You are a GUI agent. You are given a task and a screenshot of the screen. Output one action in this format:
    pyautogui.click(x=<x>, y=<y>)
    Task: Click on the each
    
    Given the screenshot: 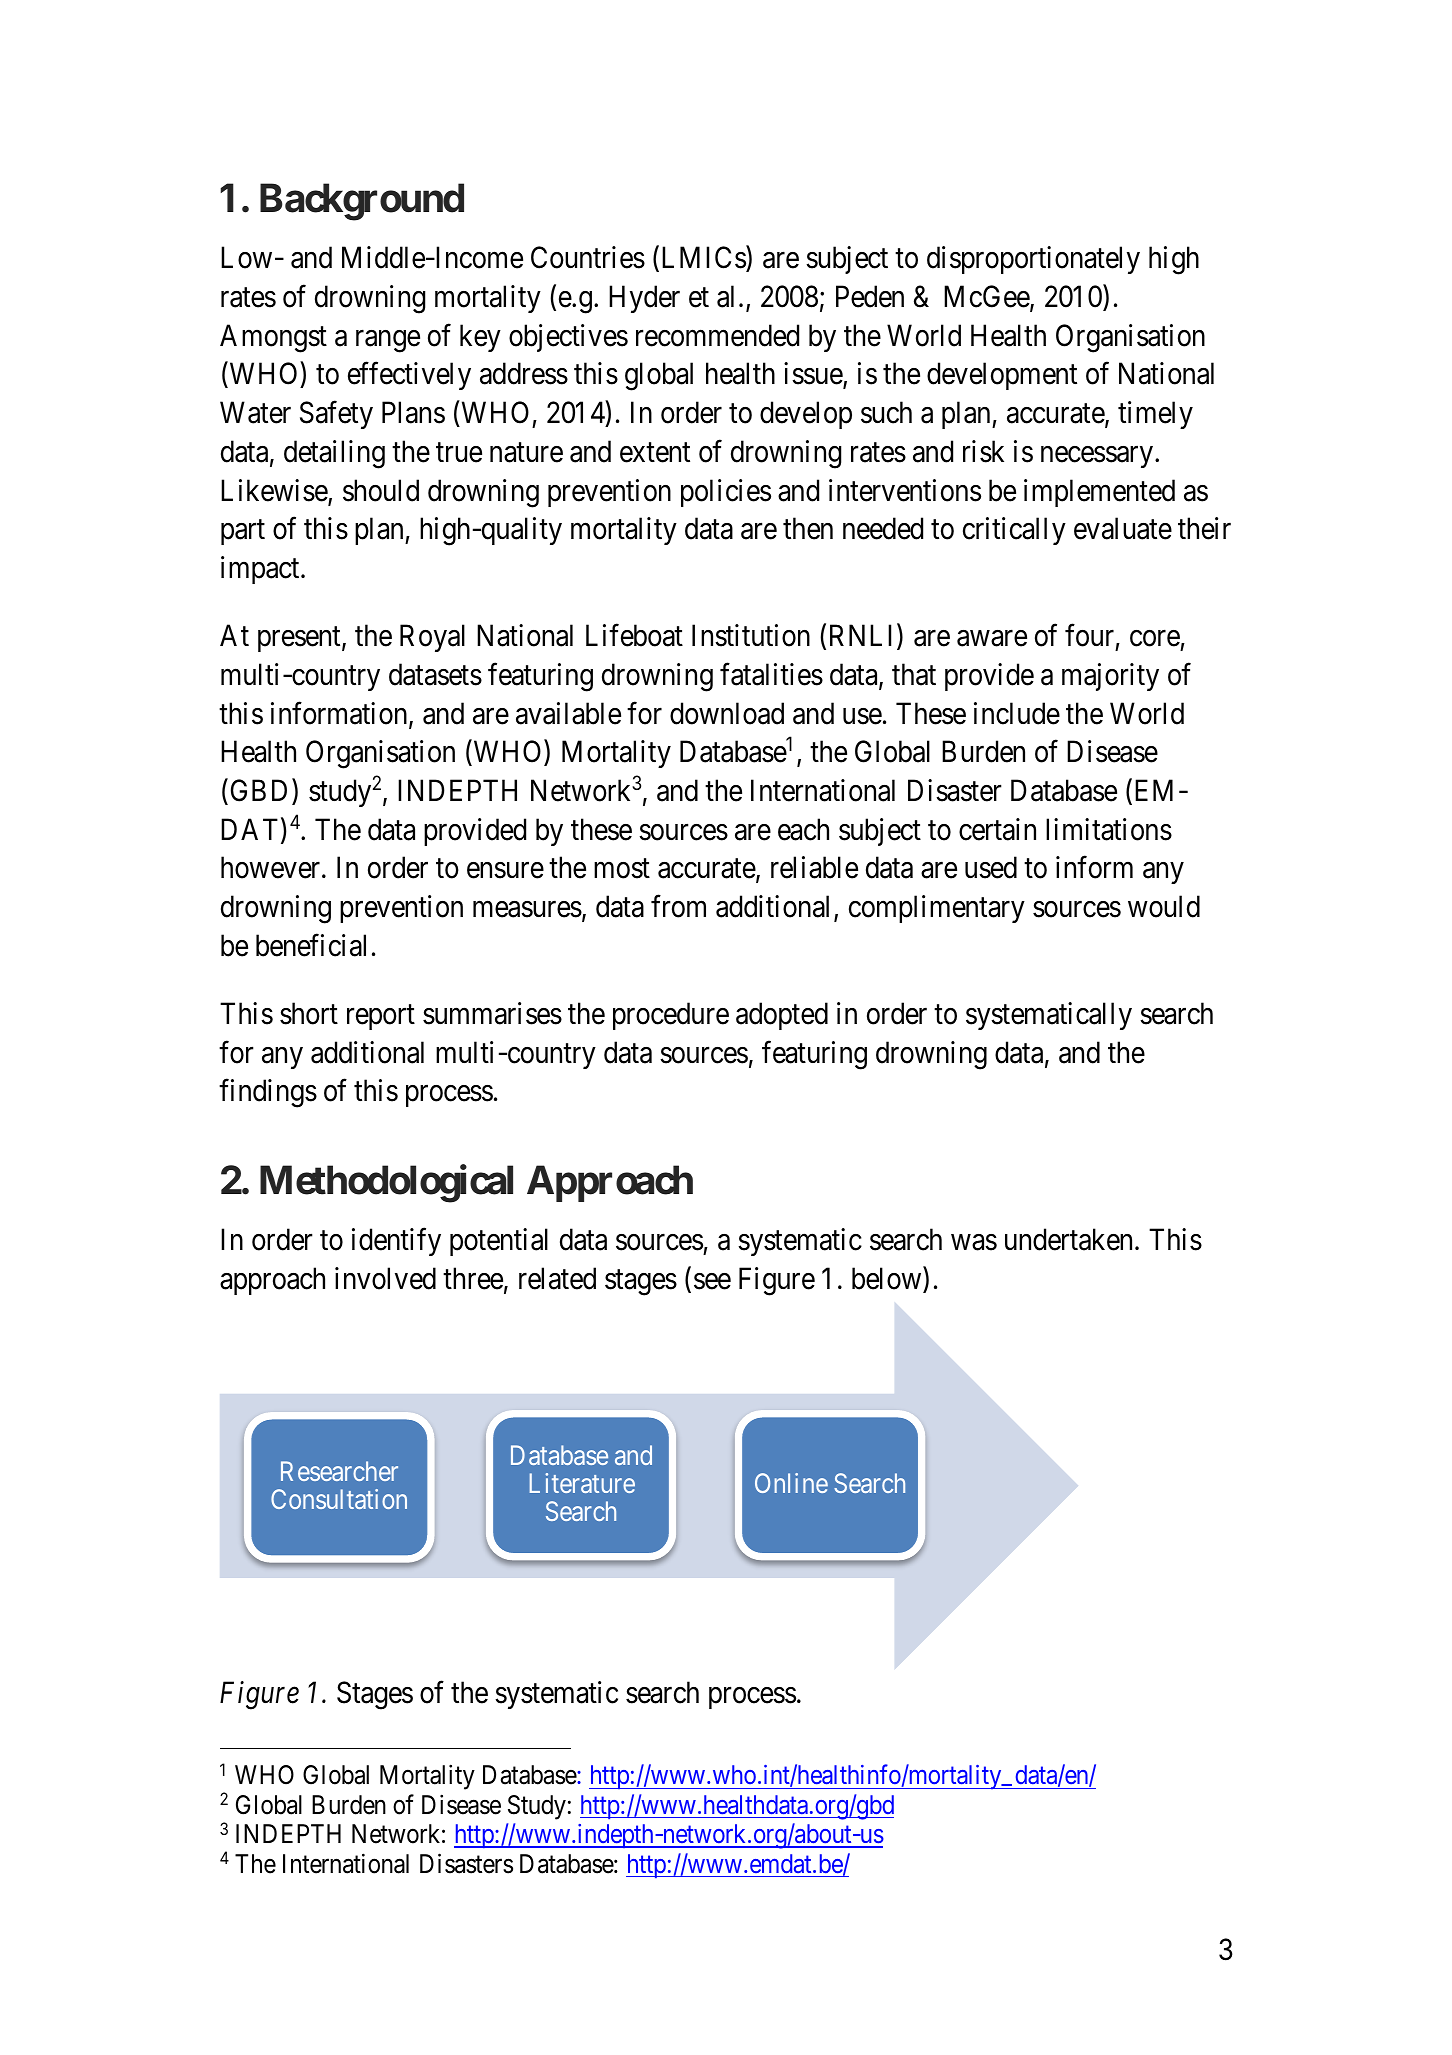 What is the action you would take?
    pyautogui.click(x=803, y=829)
